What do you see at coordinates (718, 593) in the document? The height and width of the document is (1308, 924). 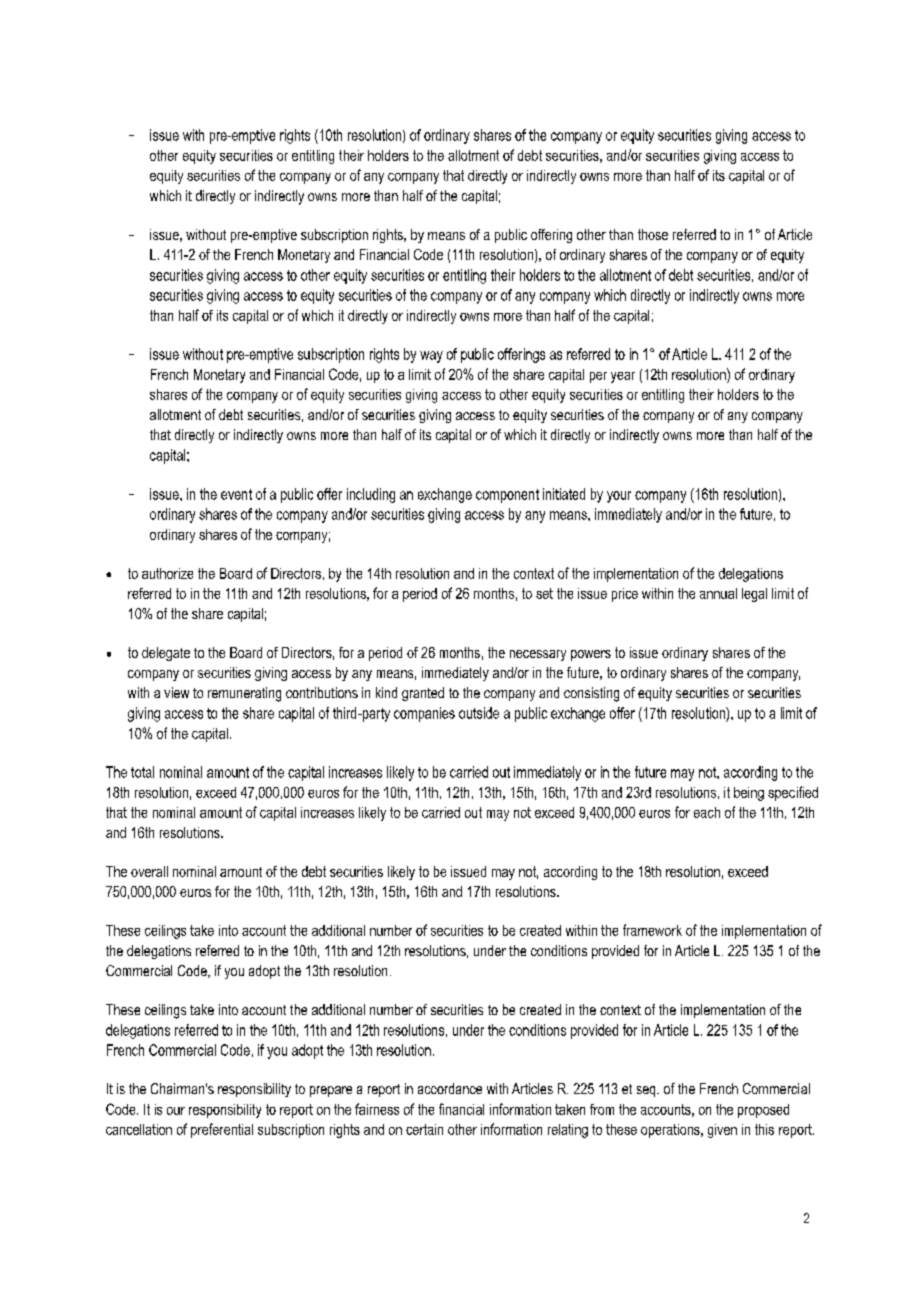 I see `annual` at bounding box center [718, 593].
